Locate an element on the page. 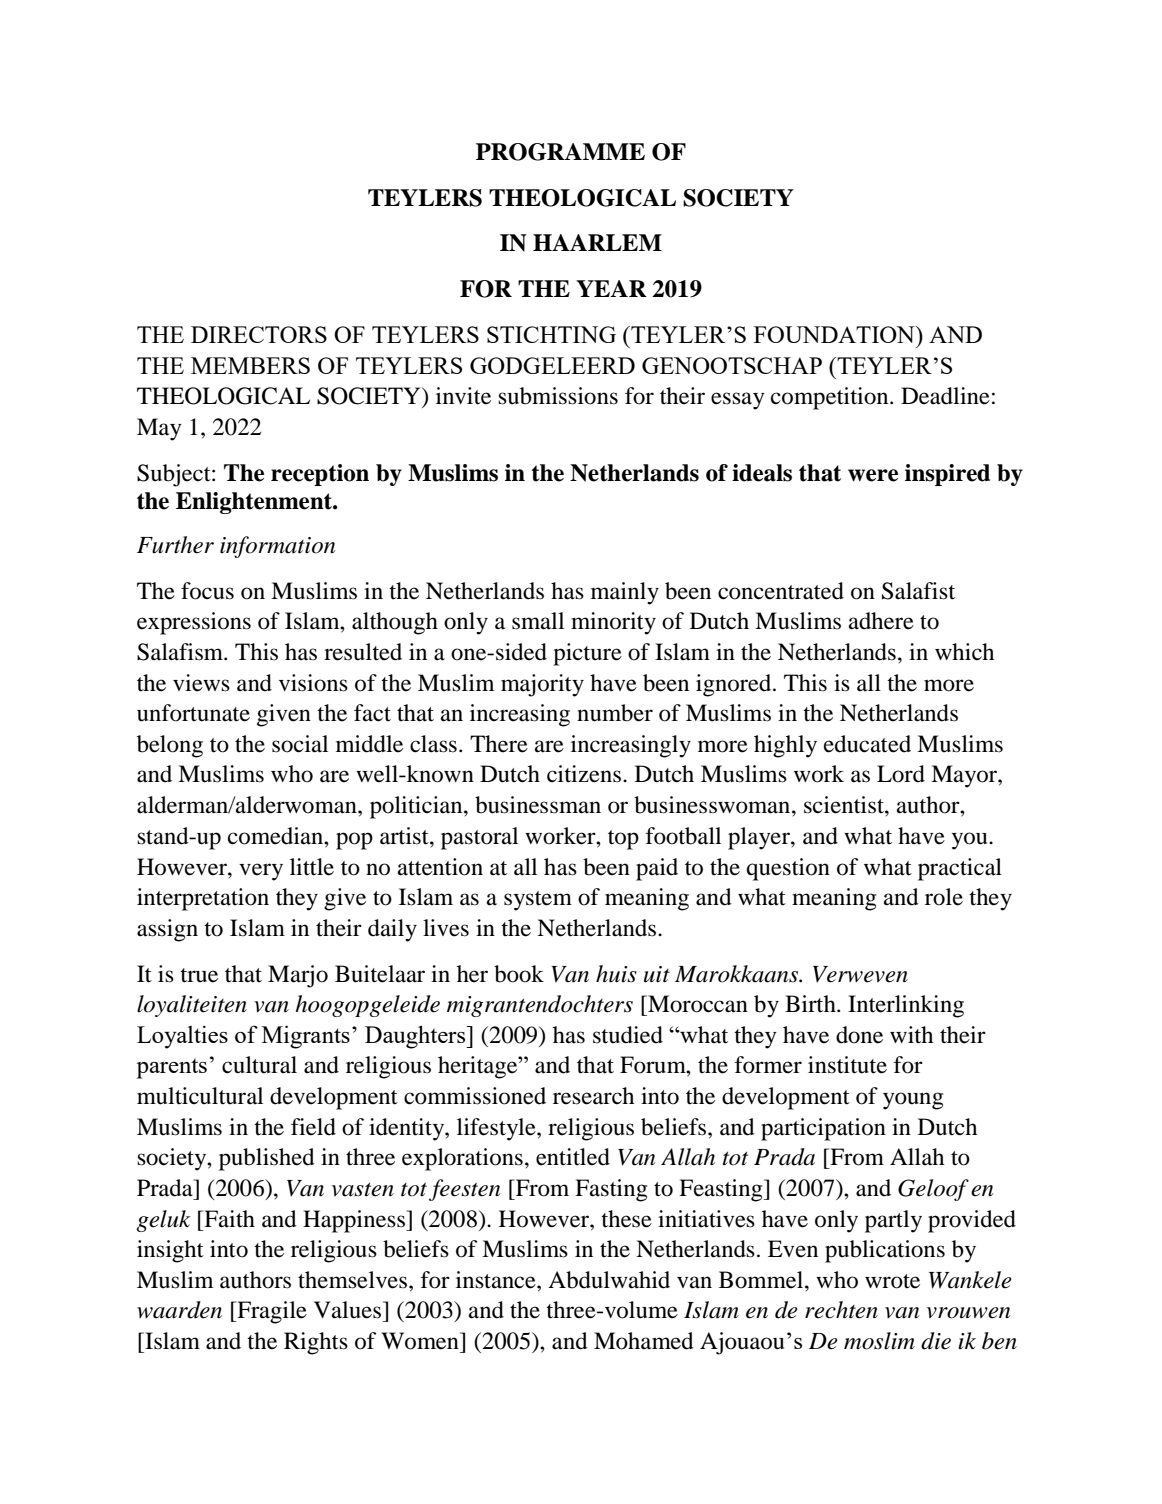  educated is located at coordinates (867, 744).
